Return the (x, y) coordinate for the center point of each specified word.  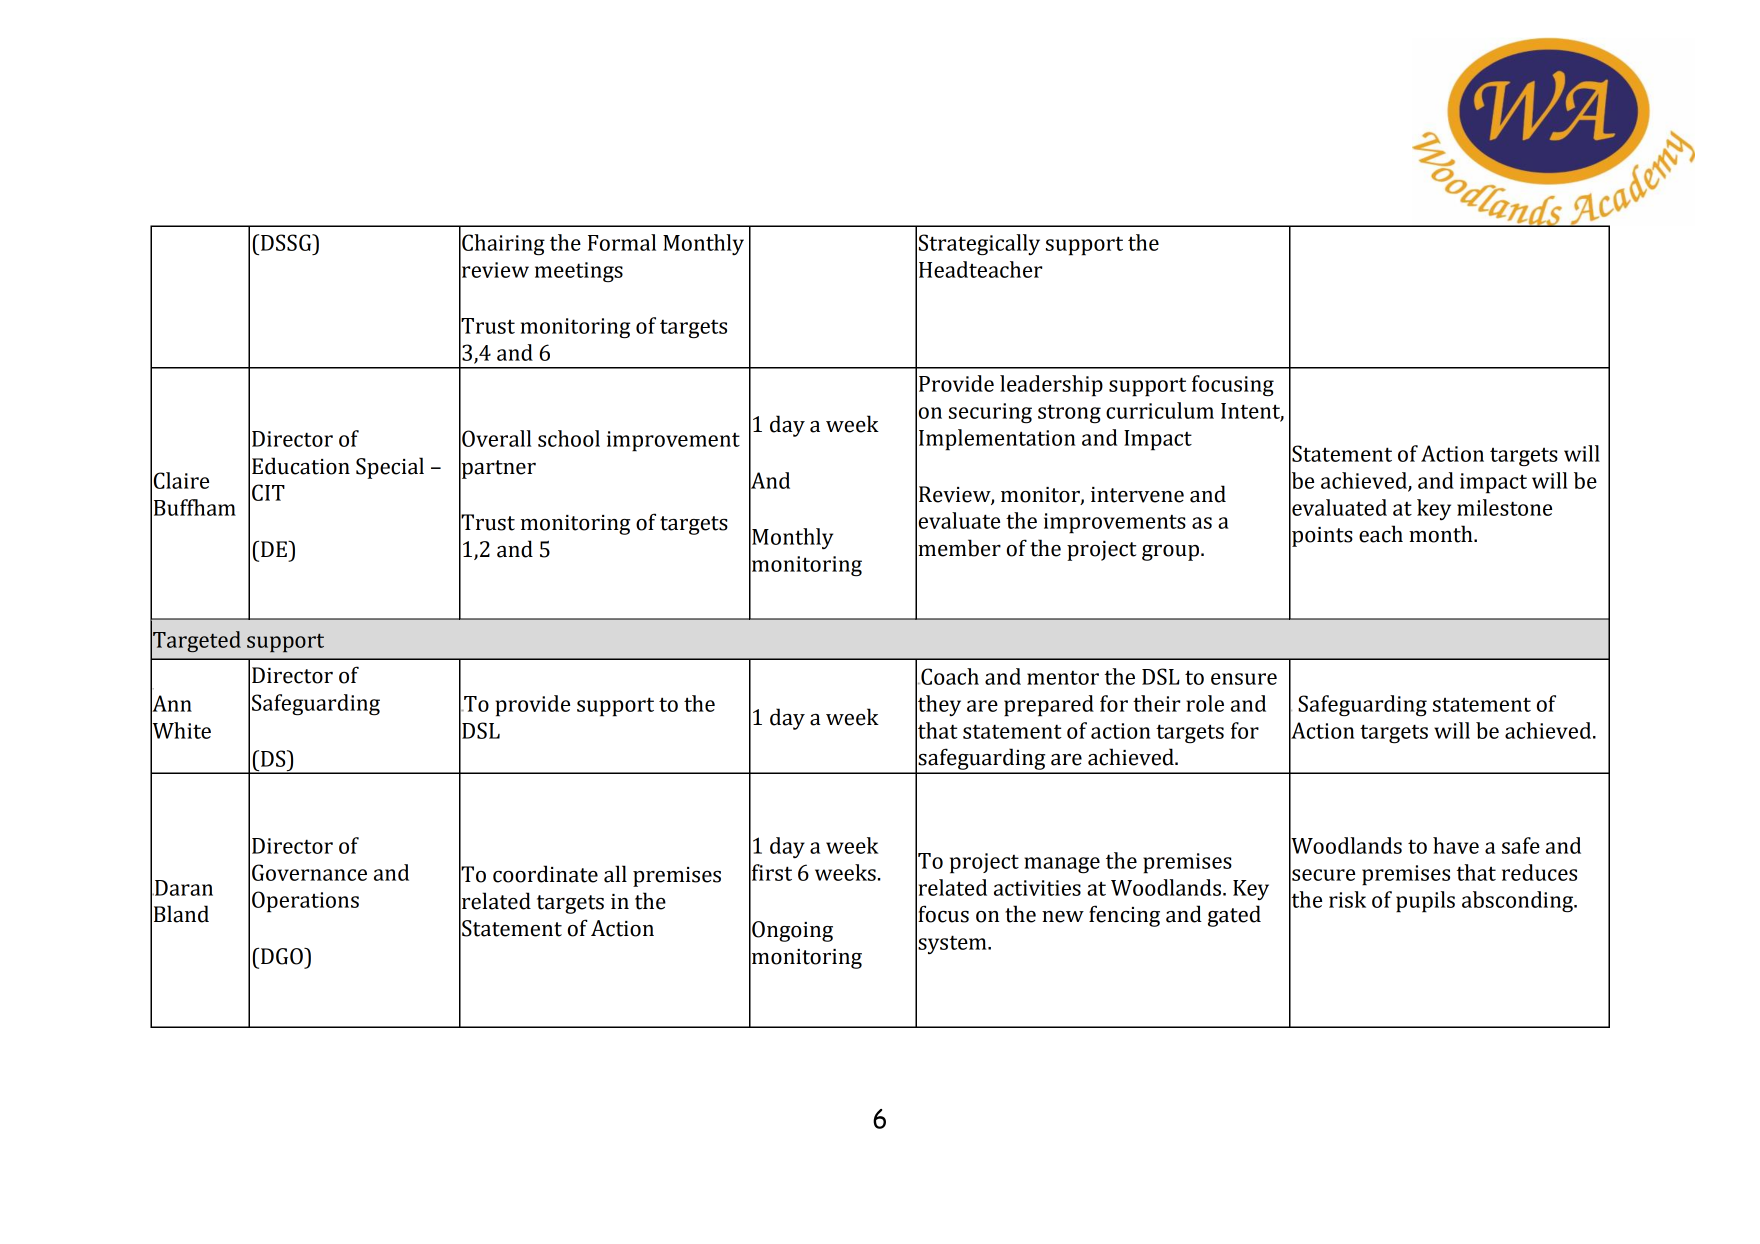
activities (1037, 888)
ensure (1244, 679)
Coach (949, 676)
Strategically (979, 245)
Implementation (997, 440)
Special (390, 468)
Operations (305, 902)
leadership (1051, 386)
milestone (1504, 507)
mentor (1063, 677)
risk (1347, 899)
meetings (579, 272)
